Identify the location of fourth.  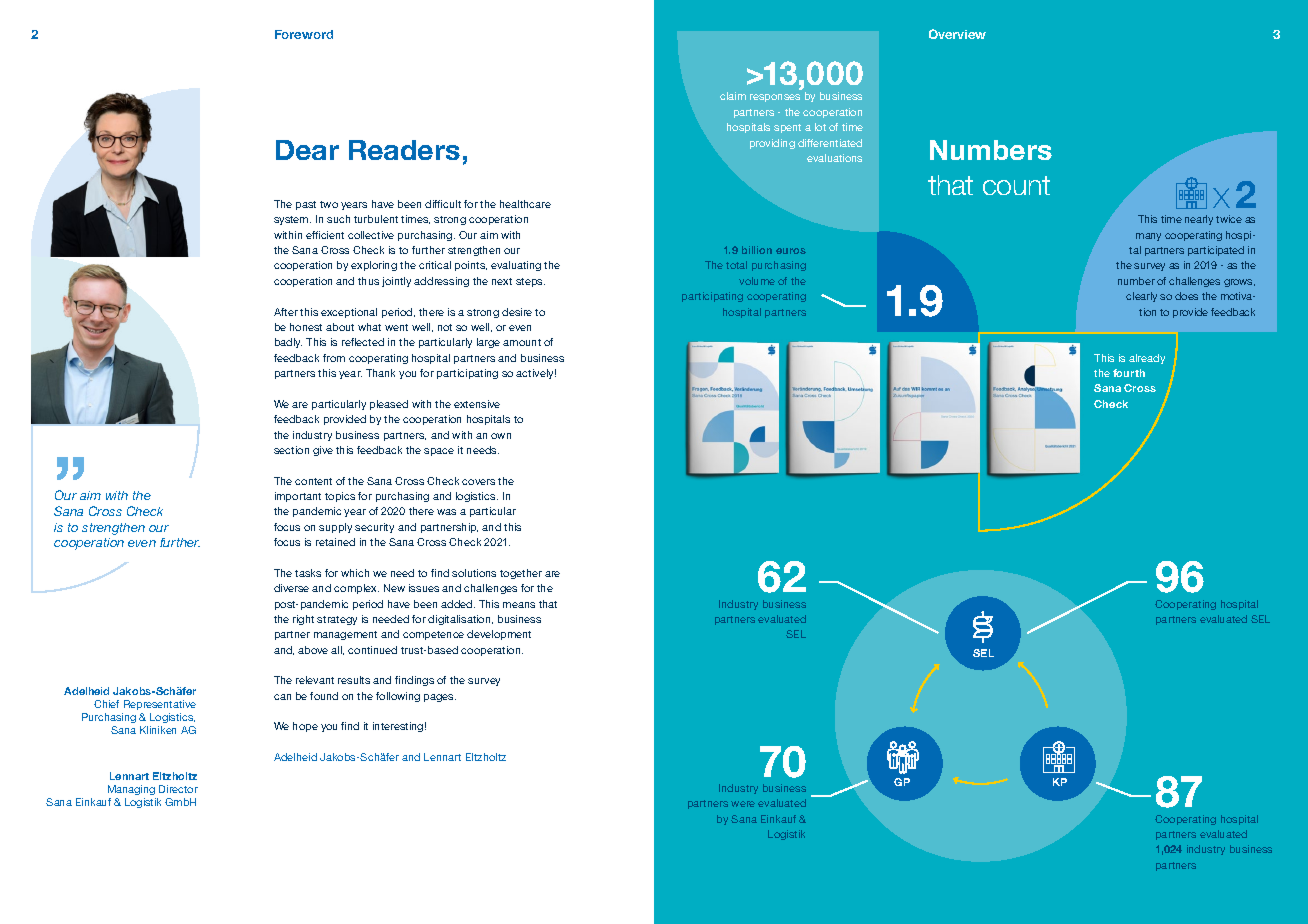
(1129, 373).
